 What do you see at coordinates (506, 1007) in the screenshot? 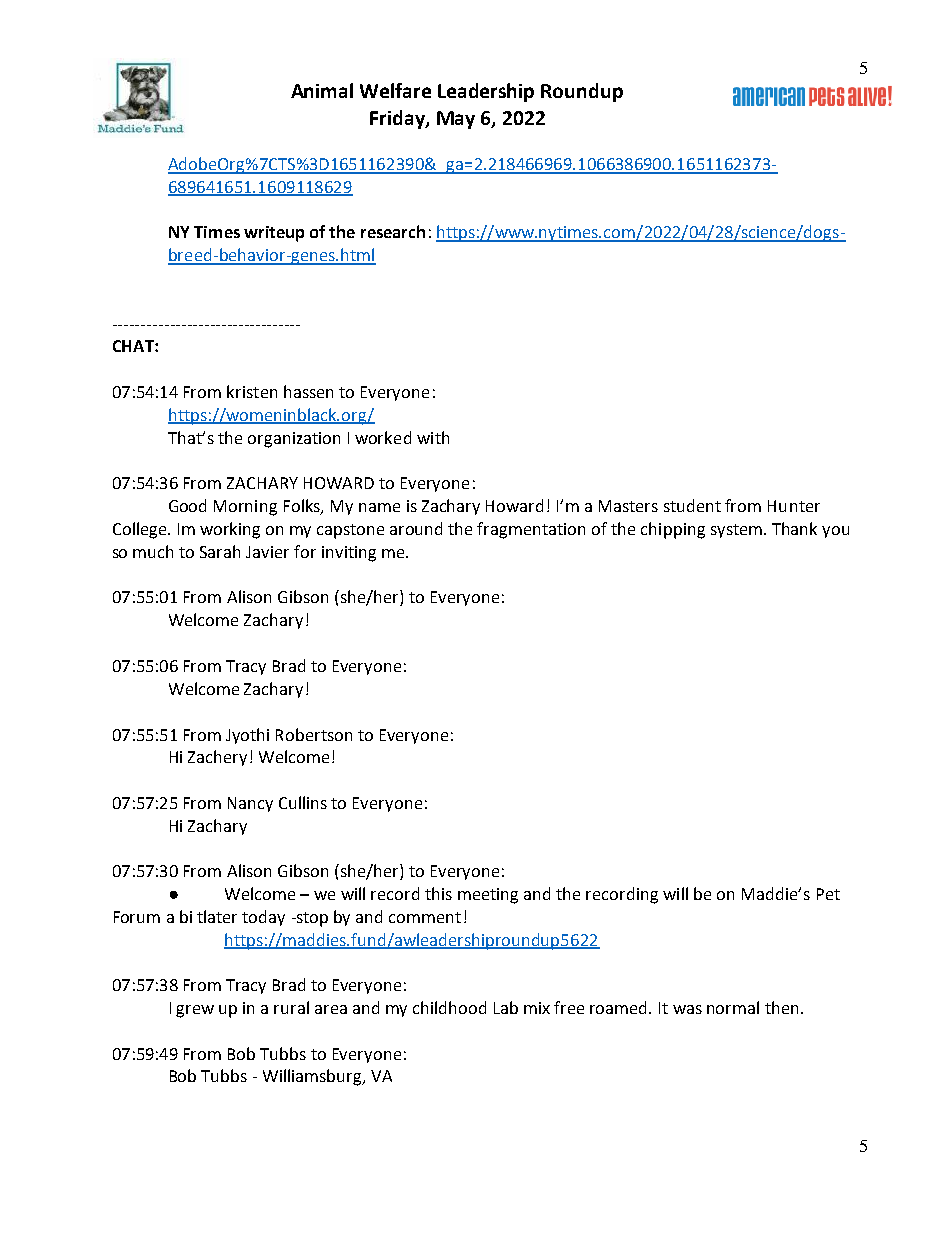
I see `Lab` at bounding box center [506, 1007].
